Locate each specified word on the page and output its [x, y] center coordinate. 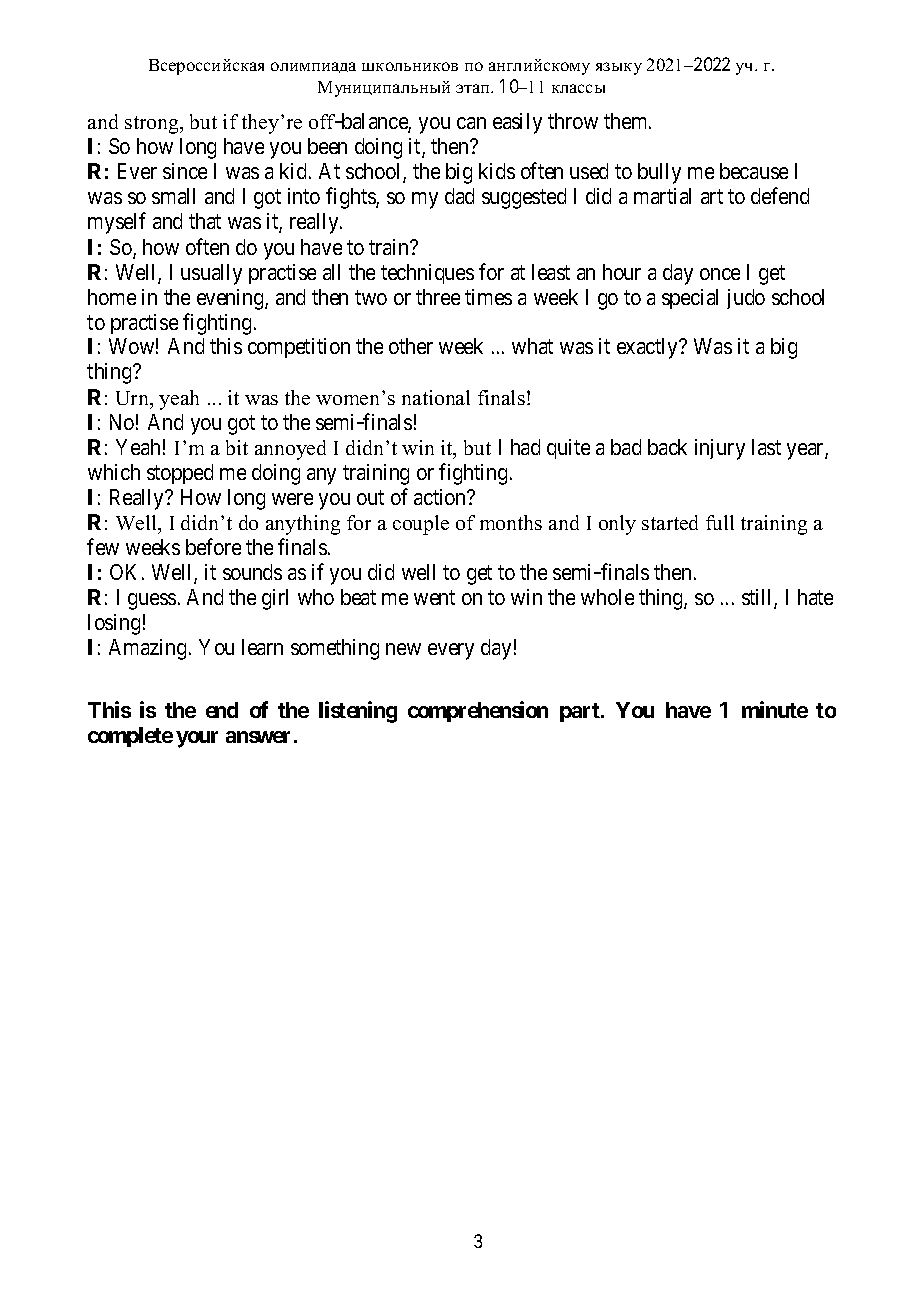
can [471, 123]
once [720, 274]
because [754, 171]
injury [720, 449]
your [197, 739]
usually [211, 274]
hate [815, 597]
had [525, 447]
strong [153, 125]
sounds [252, 572]
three [438, 297]
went [434, 597]
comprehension [478, 711]
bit [237, 447]
